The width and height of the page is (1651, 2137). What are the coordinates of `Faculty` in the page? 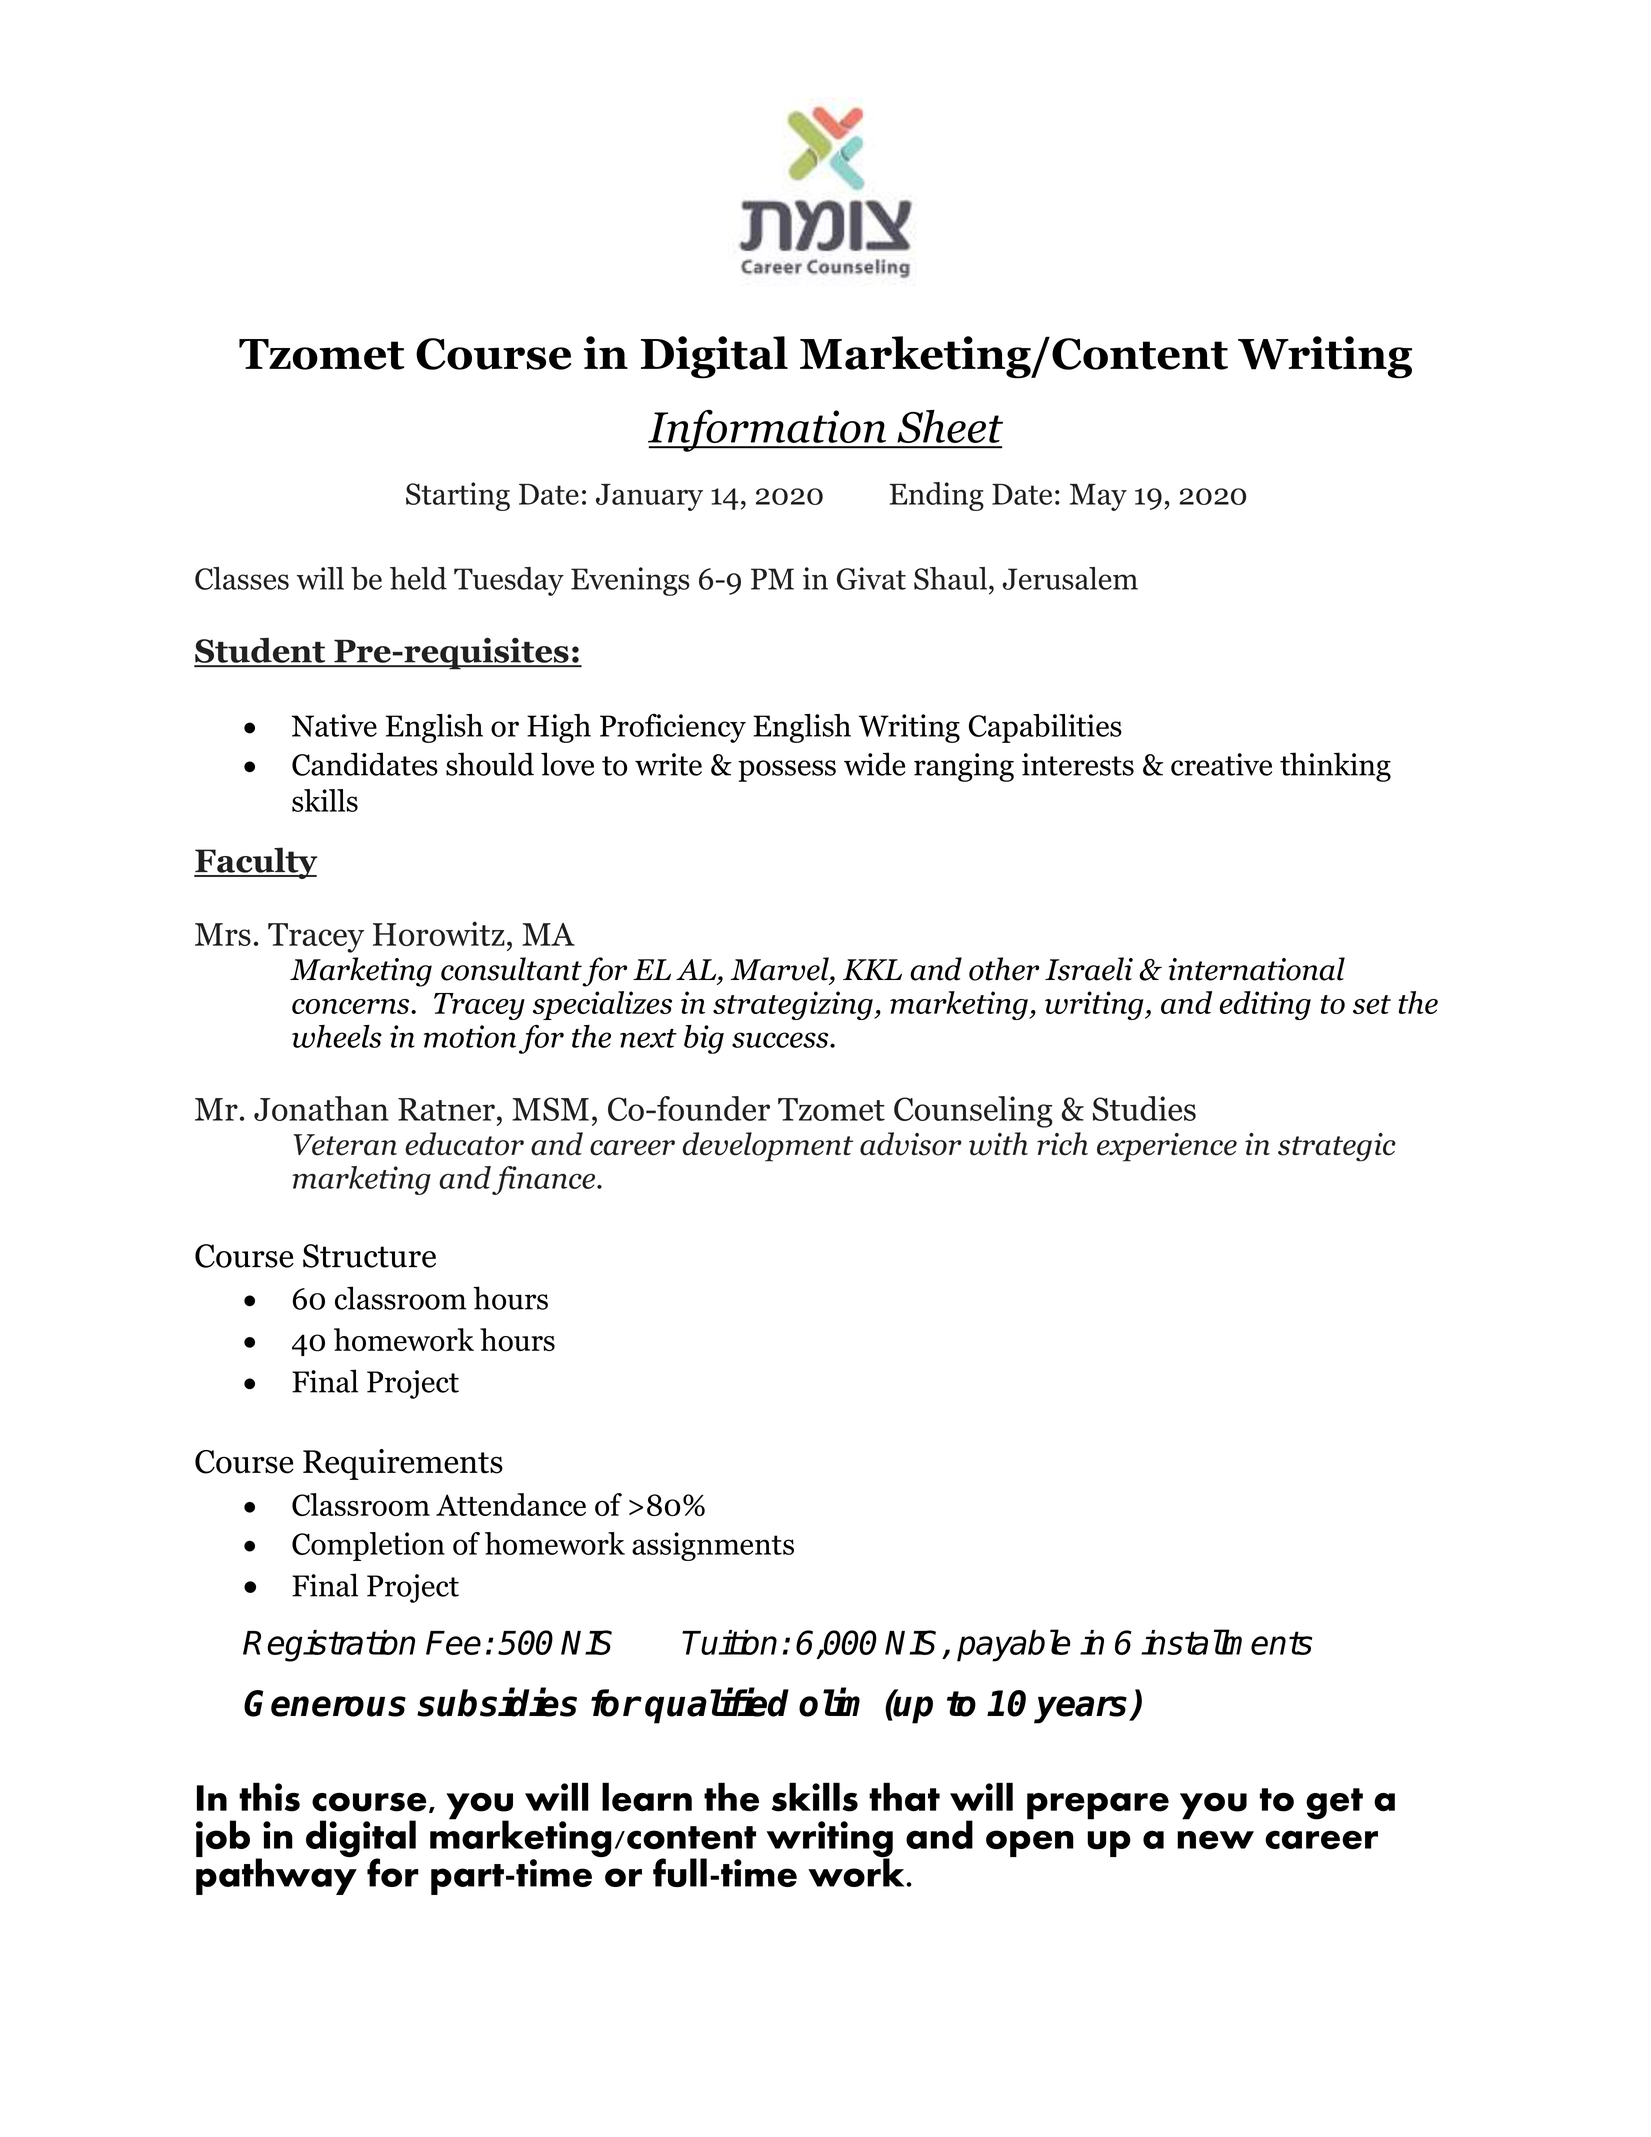 It's located at (255, 863).
